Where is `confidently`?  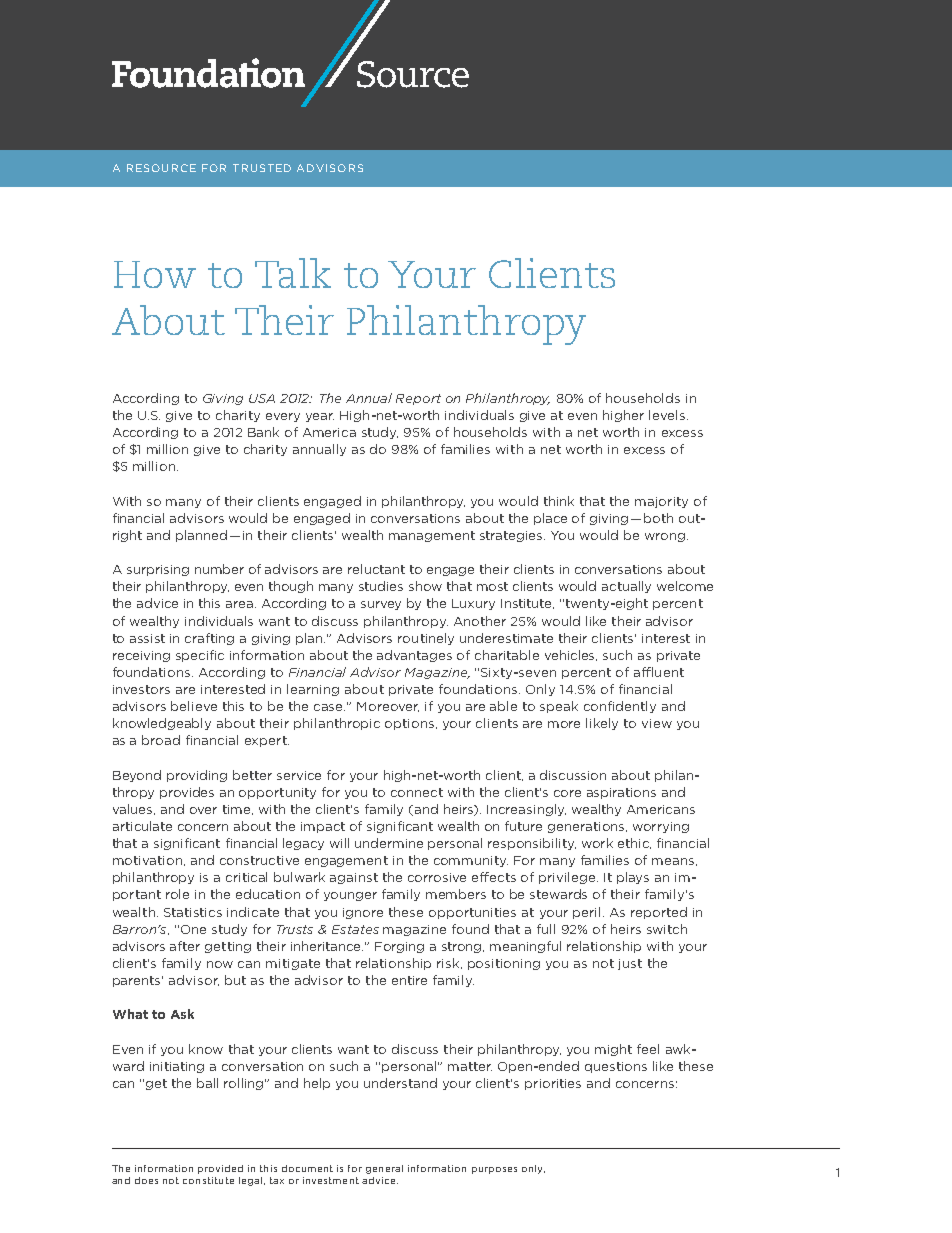 confidently is located at coordinates (620, 707).
